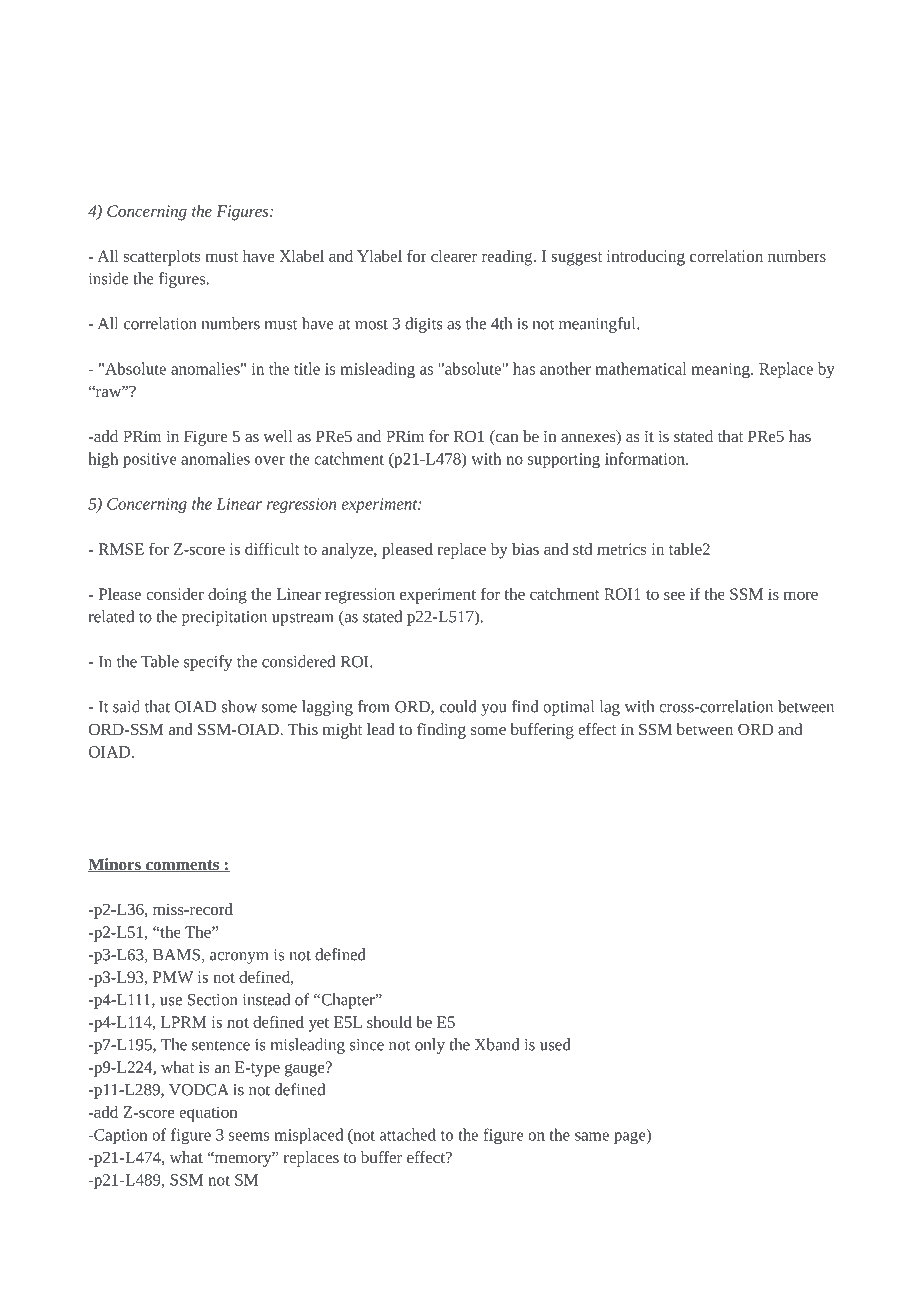 This screenshot has height=1308, width=924. I want to click on introducing, so click(646, 258).
